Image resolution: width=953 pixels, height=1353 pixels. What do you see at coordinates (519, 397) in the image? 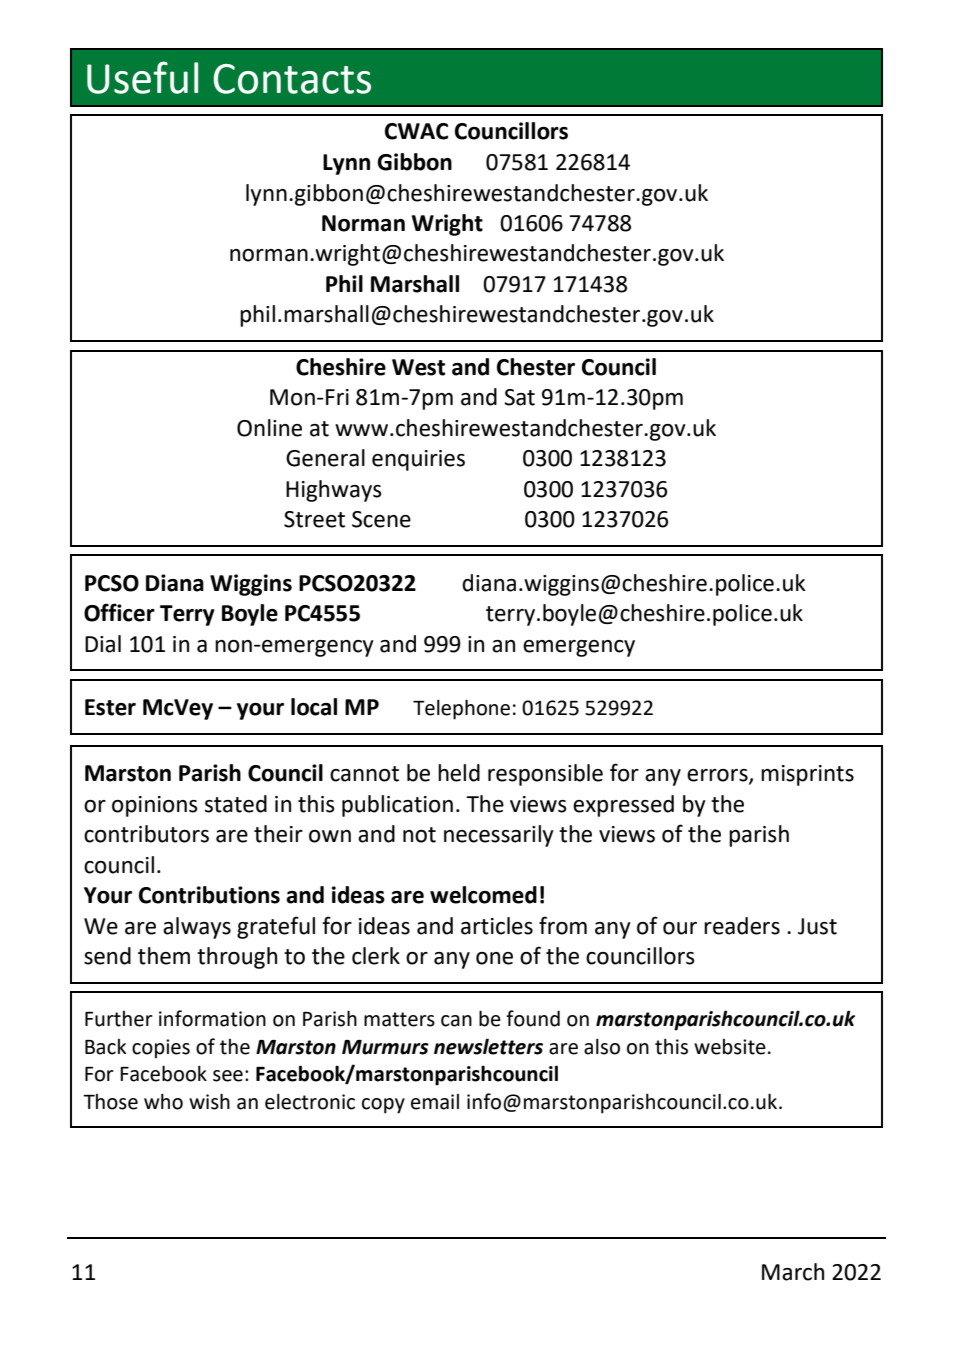
I see `Sat` at bounding box center [519, 397].
